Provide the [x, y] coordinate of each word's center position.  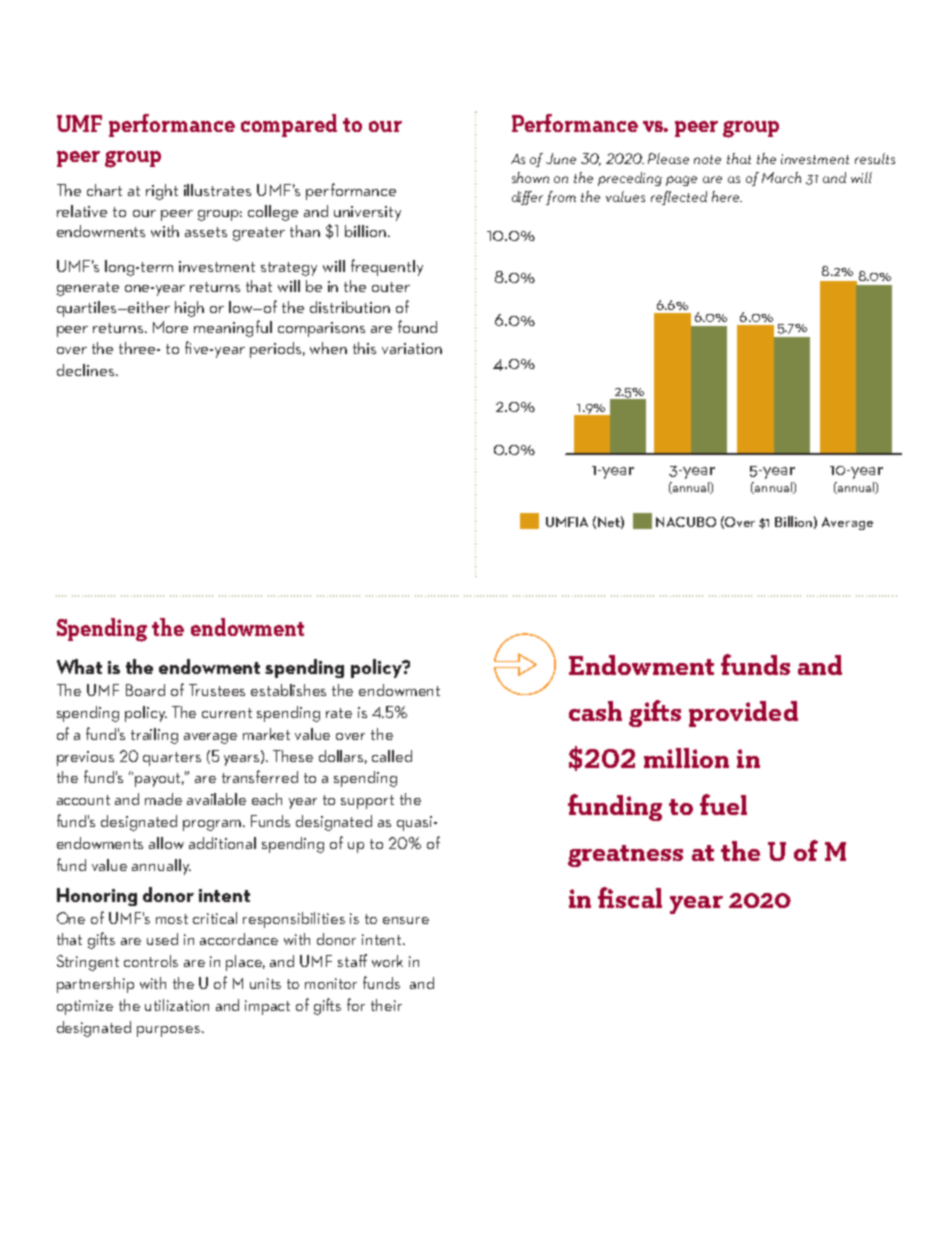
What [79, 666]
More [170, 327]
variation [412, 348]
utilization [177, 1005]
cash [595, 711]
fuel [723, 804]
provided [743, 714]
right [162, 192]
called [392, 756]
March [781, 177]
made [163, 799]
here [727, 196]
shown [530, 177]
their [386, 1005]
